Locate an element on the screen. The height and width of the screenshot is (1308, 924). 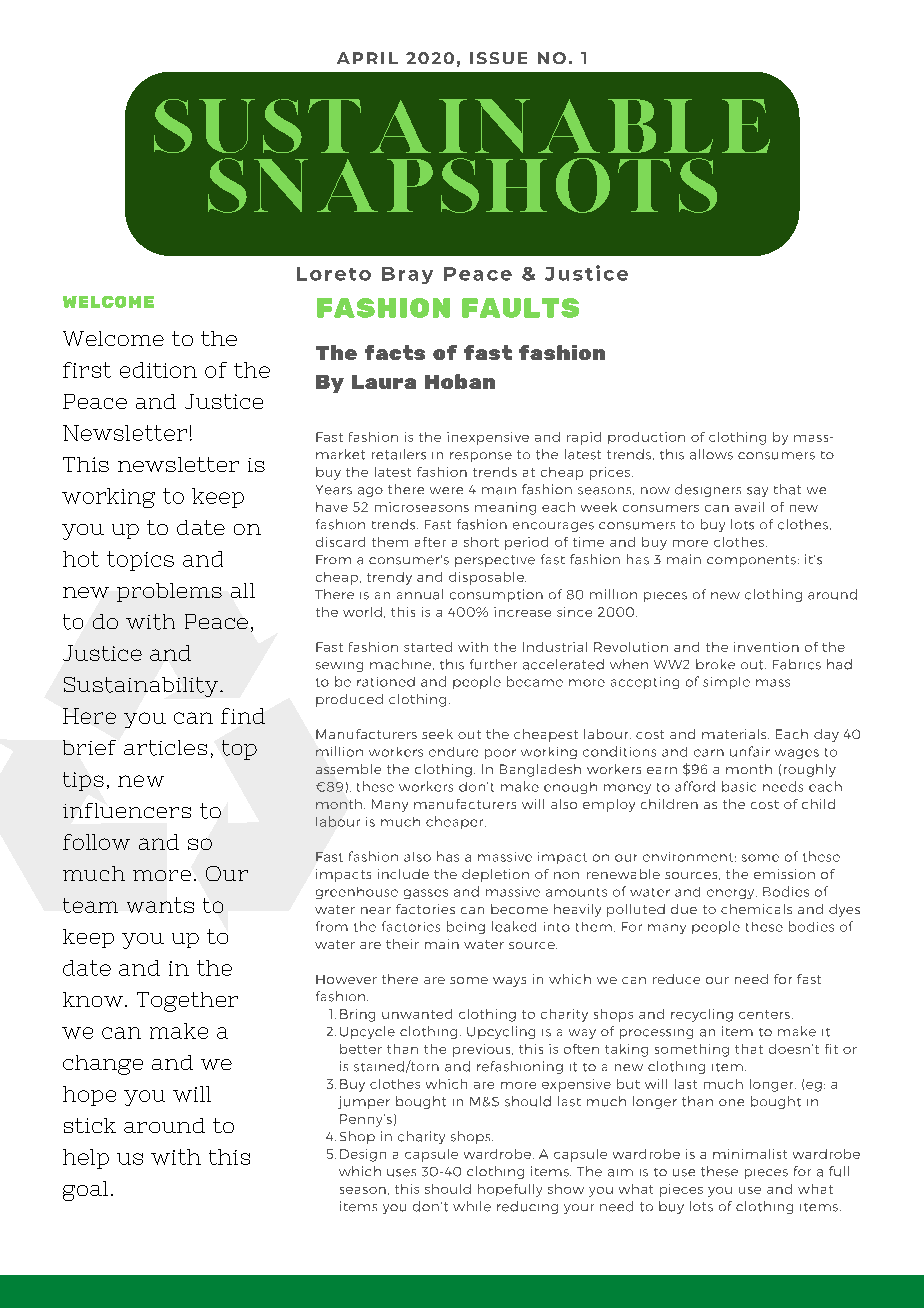
problems is located at coordinates (169, 592).
